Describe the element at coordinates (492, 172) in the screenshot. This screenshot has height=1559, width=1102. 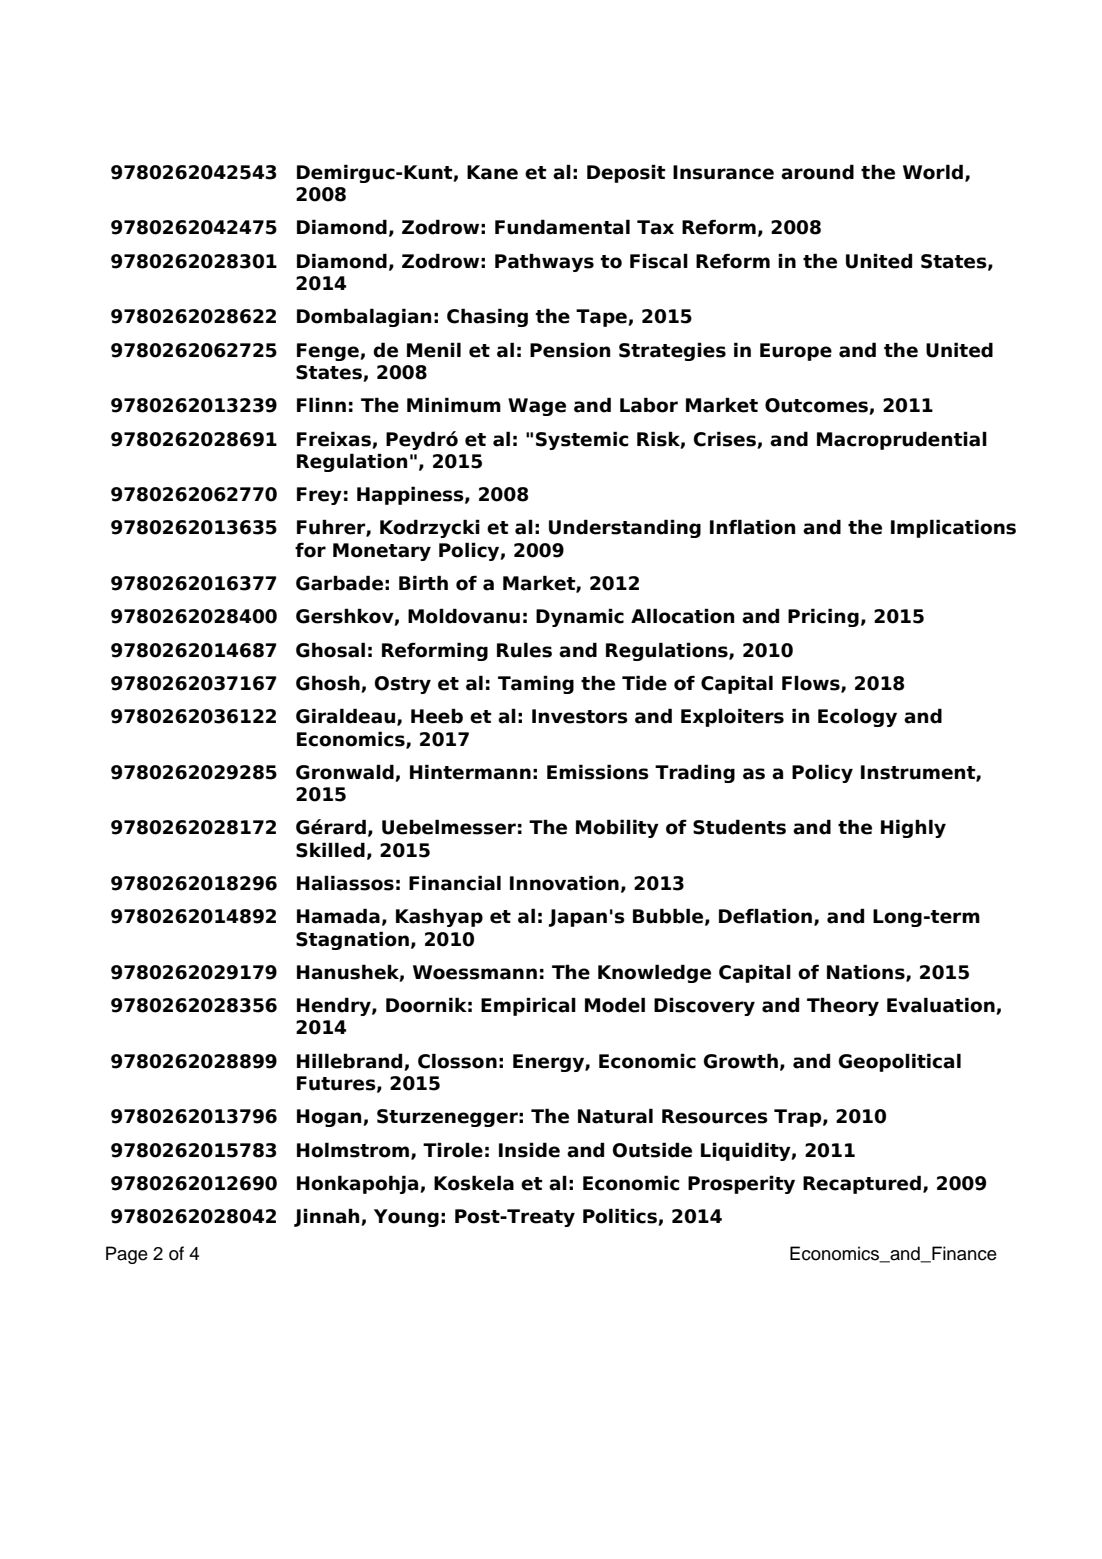
I see `Kane` at that location.
